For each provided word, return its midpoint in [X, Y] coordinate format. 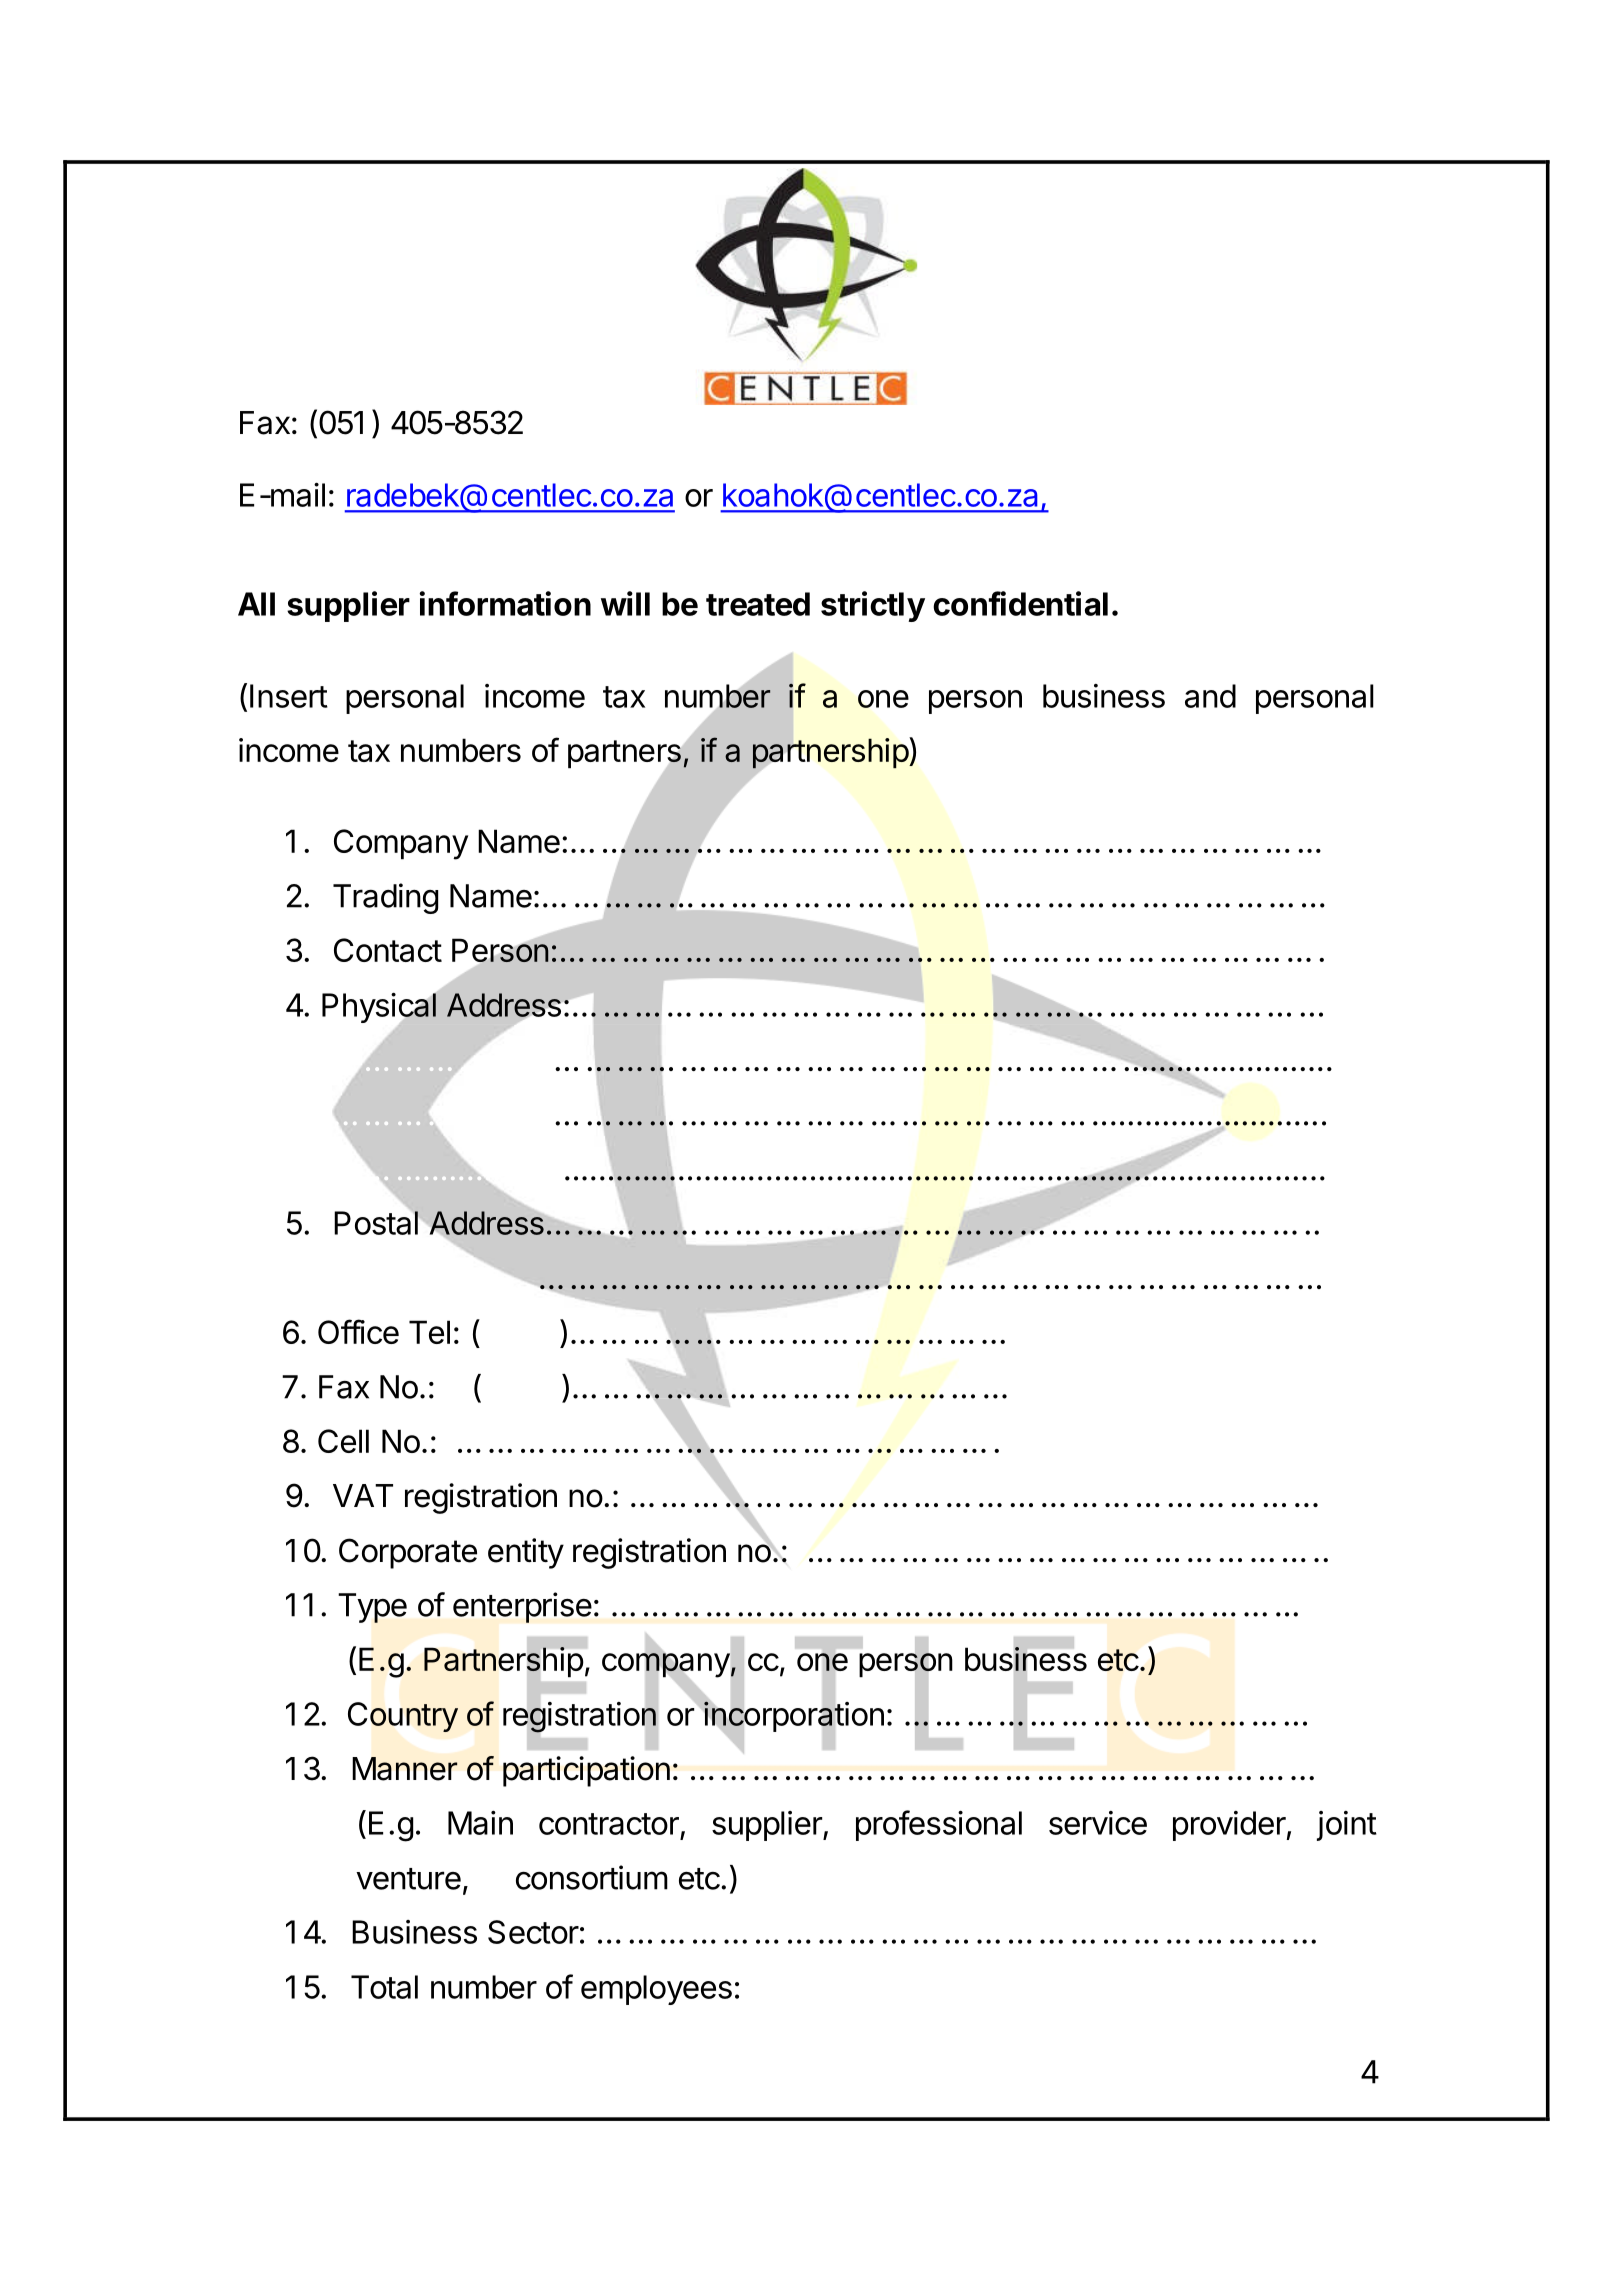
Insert [289, 696]
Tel [429, 1332]
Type [372, 1608]
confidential [1020, 603]
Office [358, 1331]
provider [1230, 1826]
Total [384, 1987]
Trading [385, 898]
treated [758, 604]
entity [526, 1553]
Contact [388, 950]
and [1210, 696]
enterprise [522, 1607]
